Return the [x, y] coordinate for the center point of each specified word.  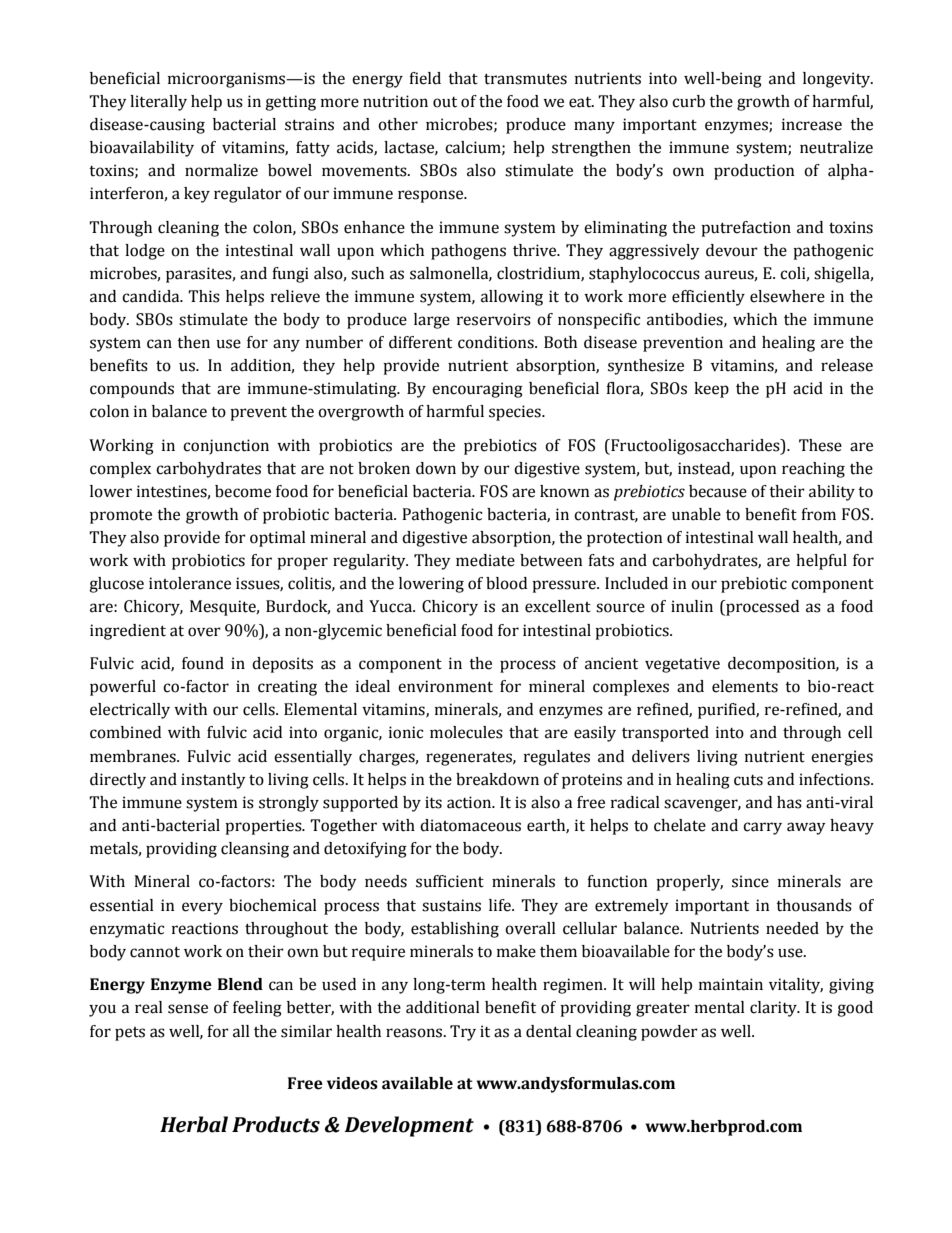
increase [812, 124]
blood [506, 583]
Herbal [194, 1124]
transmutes [525, 79]
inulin [692, 606]
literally [158, 103]
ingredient [128, 632]
